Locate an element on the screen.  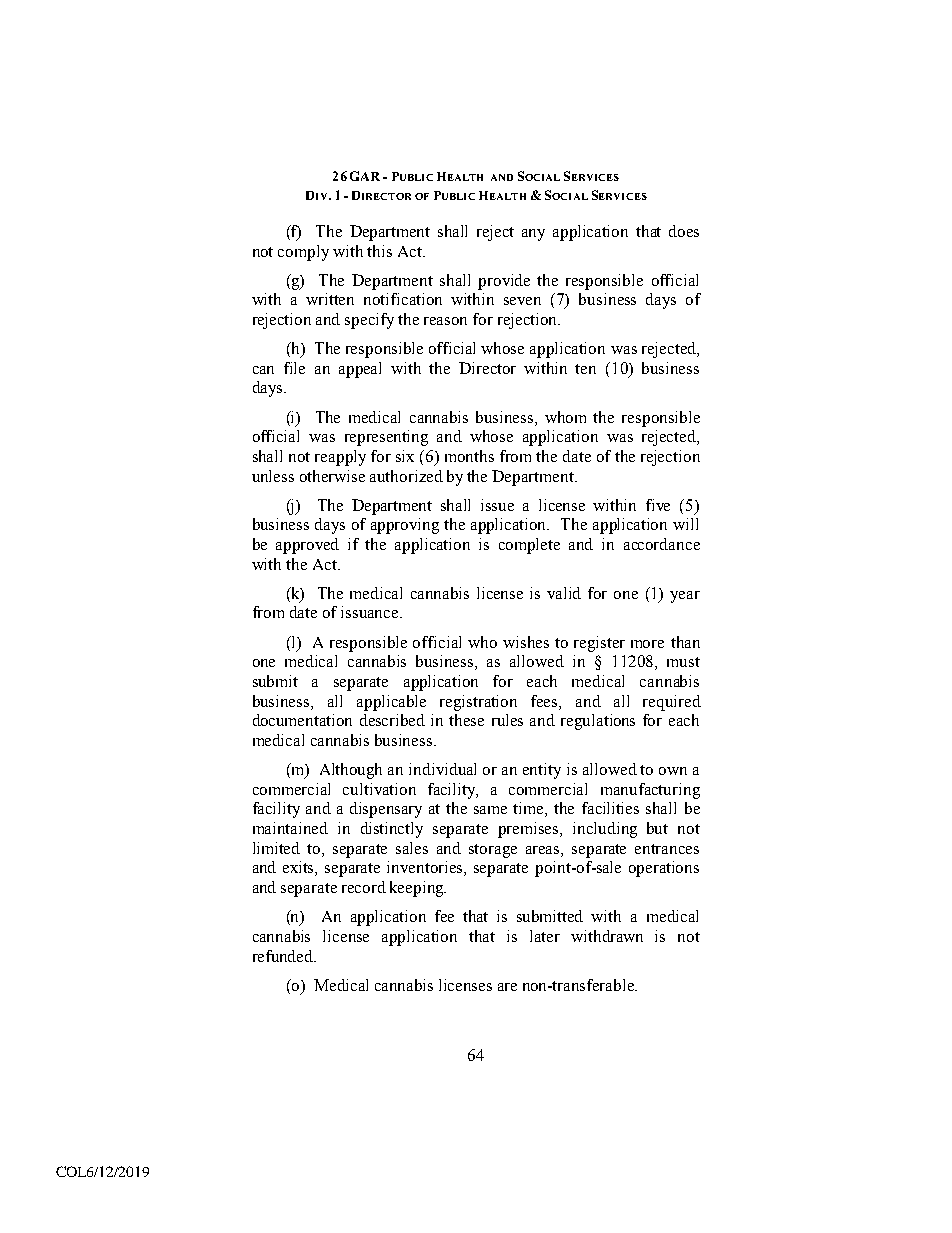
refunded is located at coordinates (284, 956).
